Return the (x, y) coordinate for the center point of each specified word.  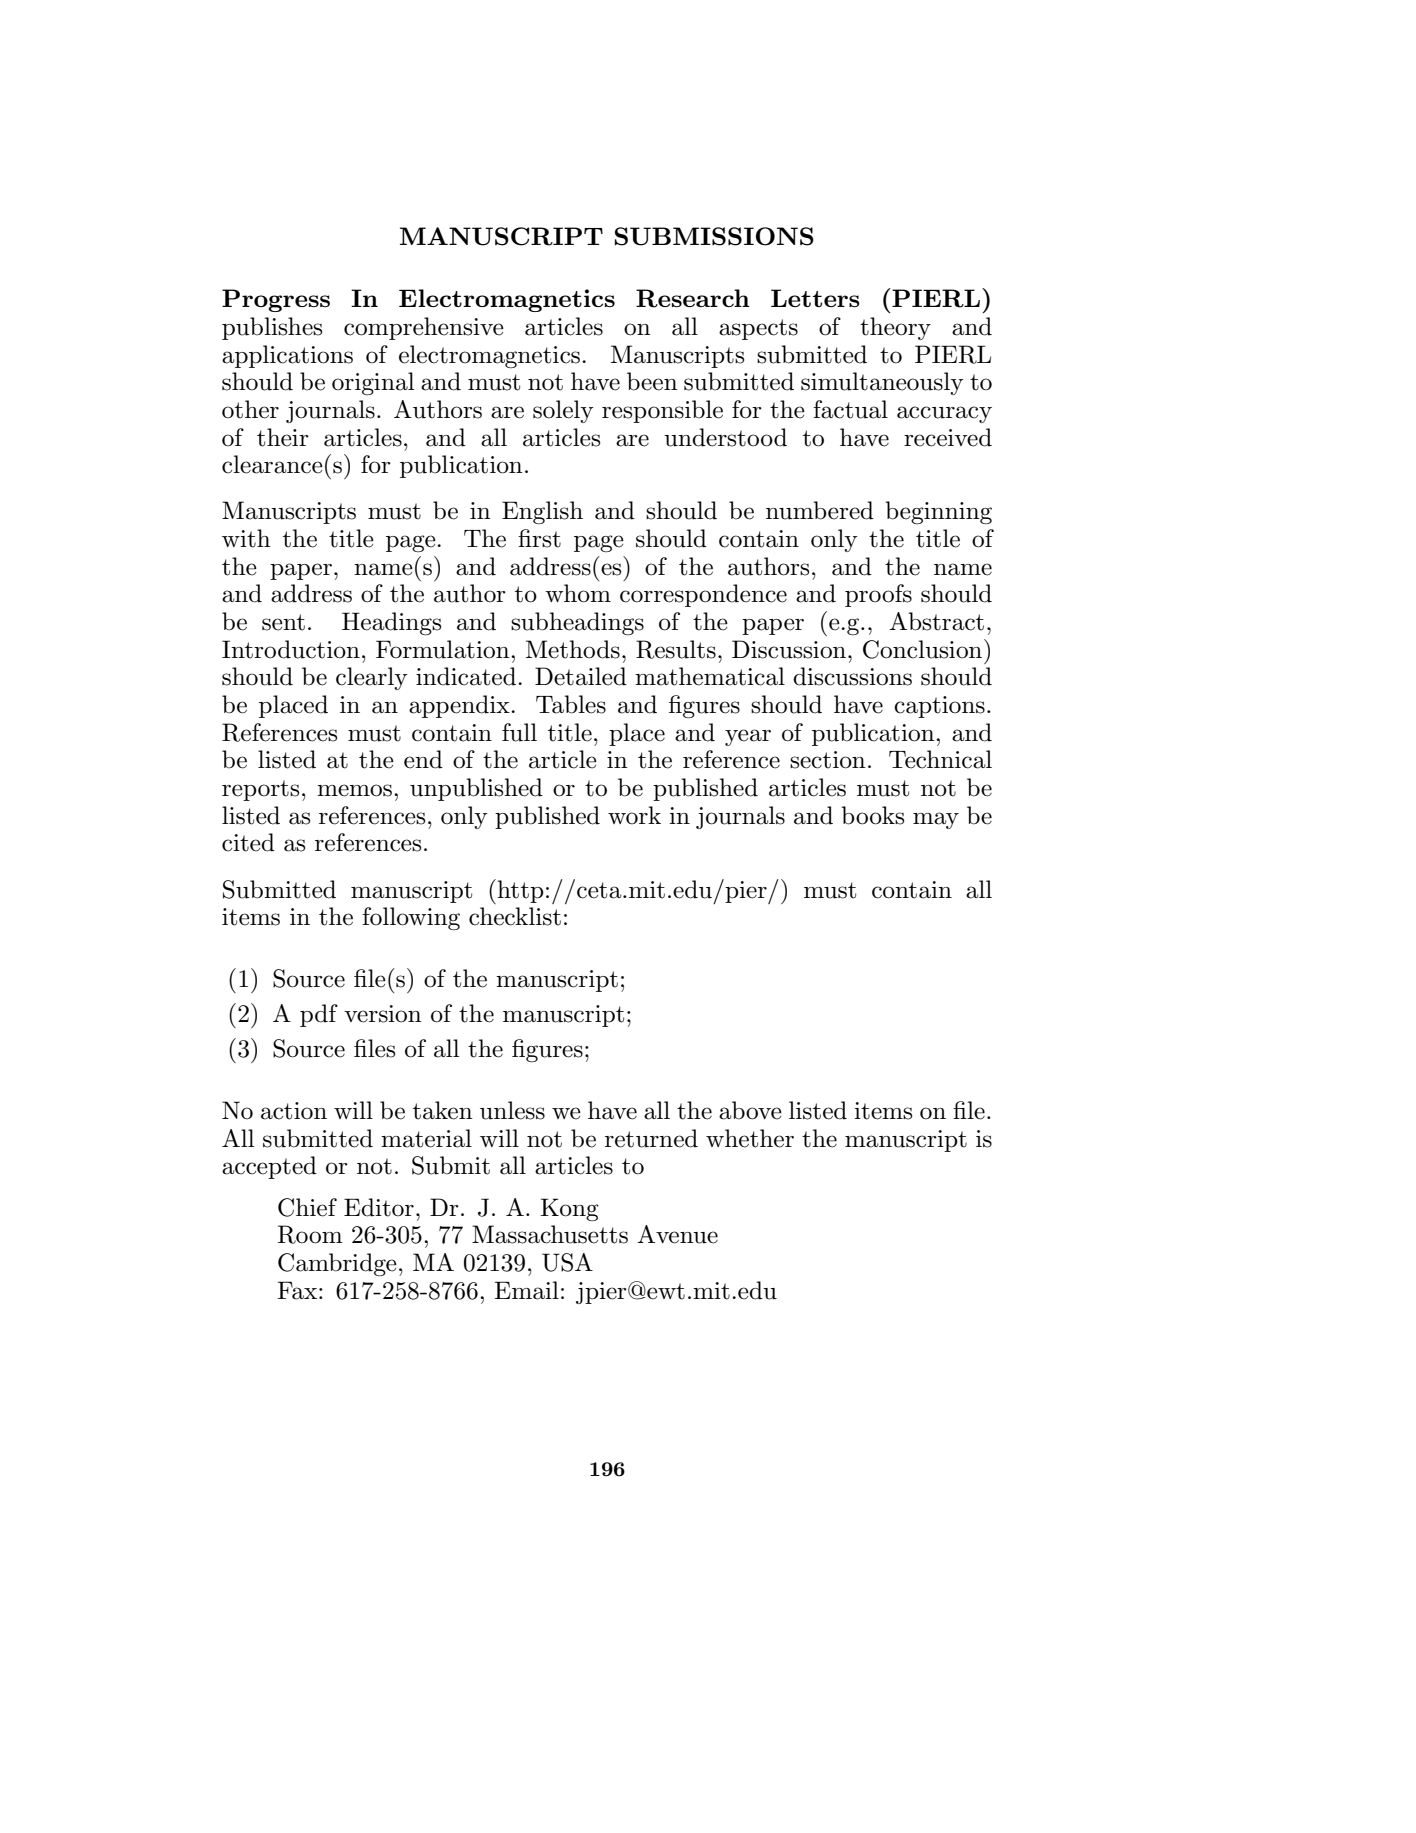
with (246, 538)
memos (354, 790)
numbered (820, 510)
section (828, 760)
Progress (276, 300)
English (542, 513)
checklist (515, 916)
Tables (571, 704)
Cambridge (337, 1265)
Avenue (677, 1234)
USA (567, 1262)
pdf (319, 1015)
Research (693, 298)
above (750, 1110)
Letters (815, 298)
